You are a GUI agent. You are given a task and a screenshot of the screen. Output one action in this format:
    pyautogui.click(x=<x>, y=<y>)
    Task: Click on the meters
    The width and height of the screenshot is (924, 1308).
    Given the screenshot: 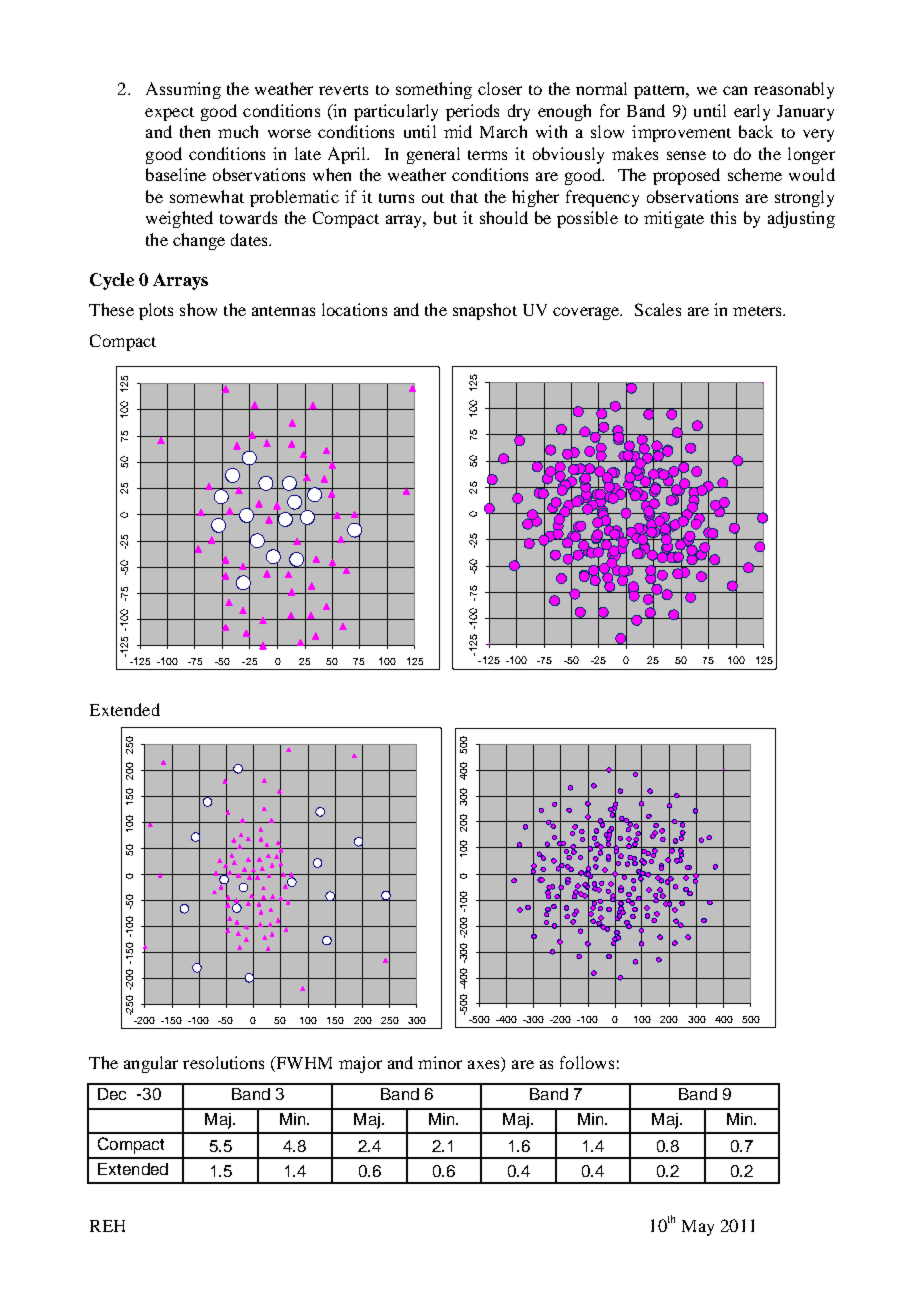 What is the action you would take?
    pyautogui.click(x=758, y=311)
